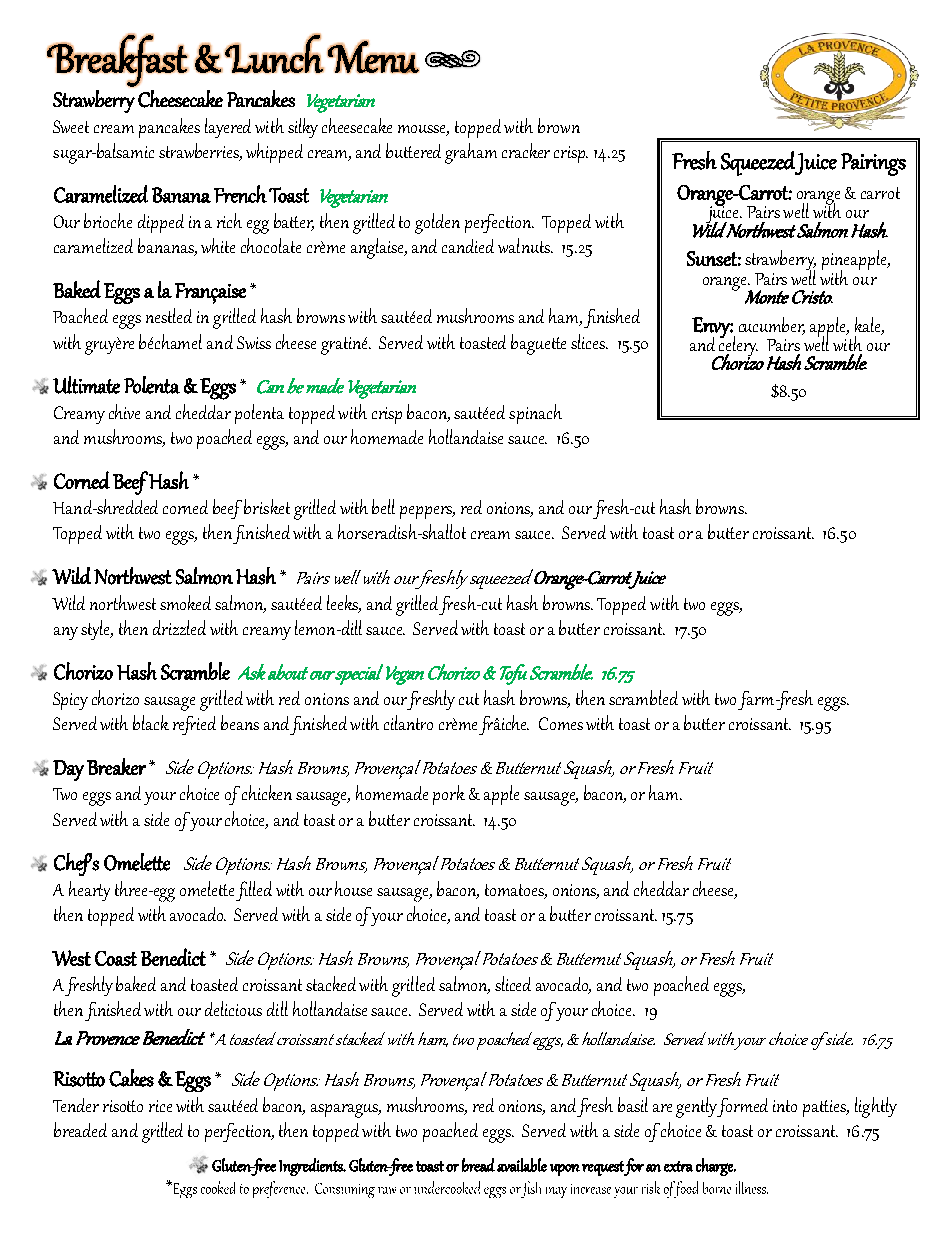 This page has height=1233, width=952. What do you see at coordinates (589, 341) in the page?
I see `slices` at bounding box center [589, 341].
